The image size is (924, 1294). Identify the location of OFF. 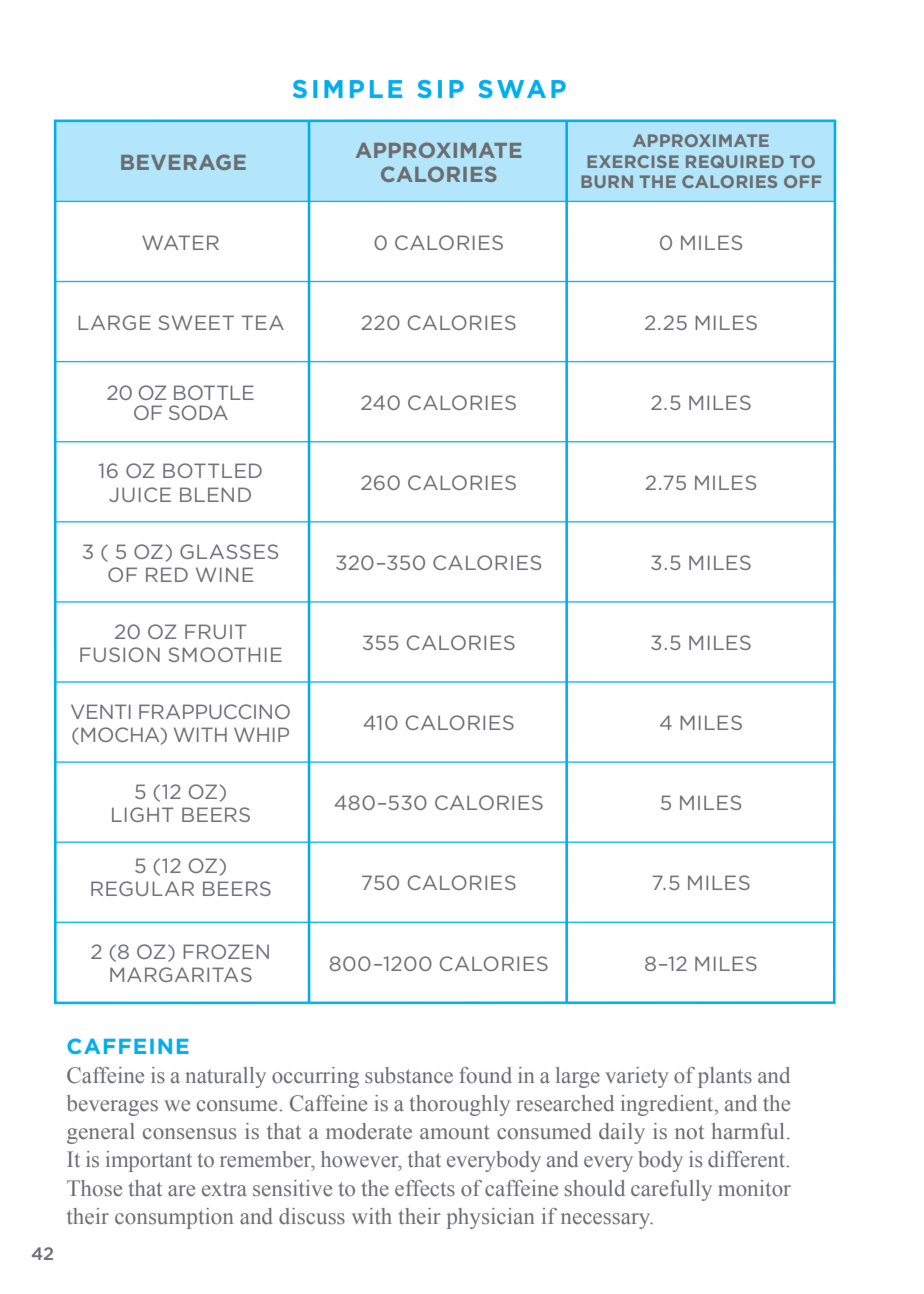
(803, 181).
